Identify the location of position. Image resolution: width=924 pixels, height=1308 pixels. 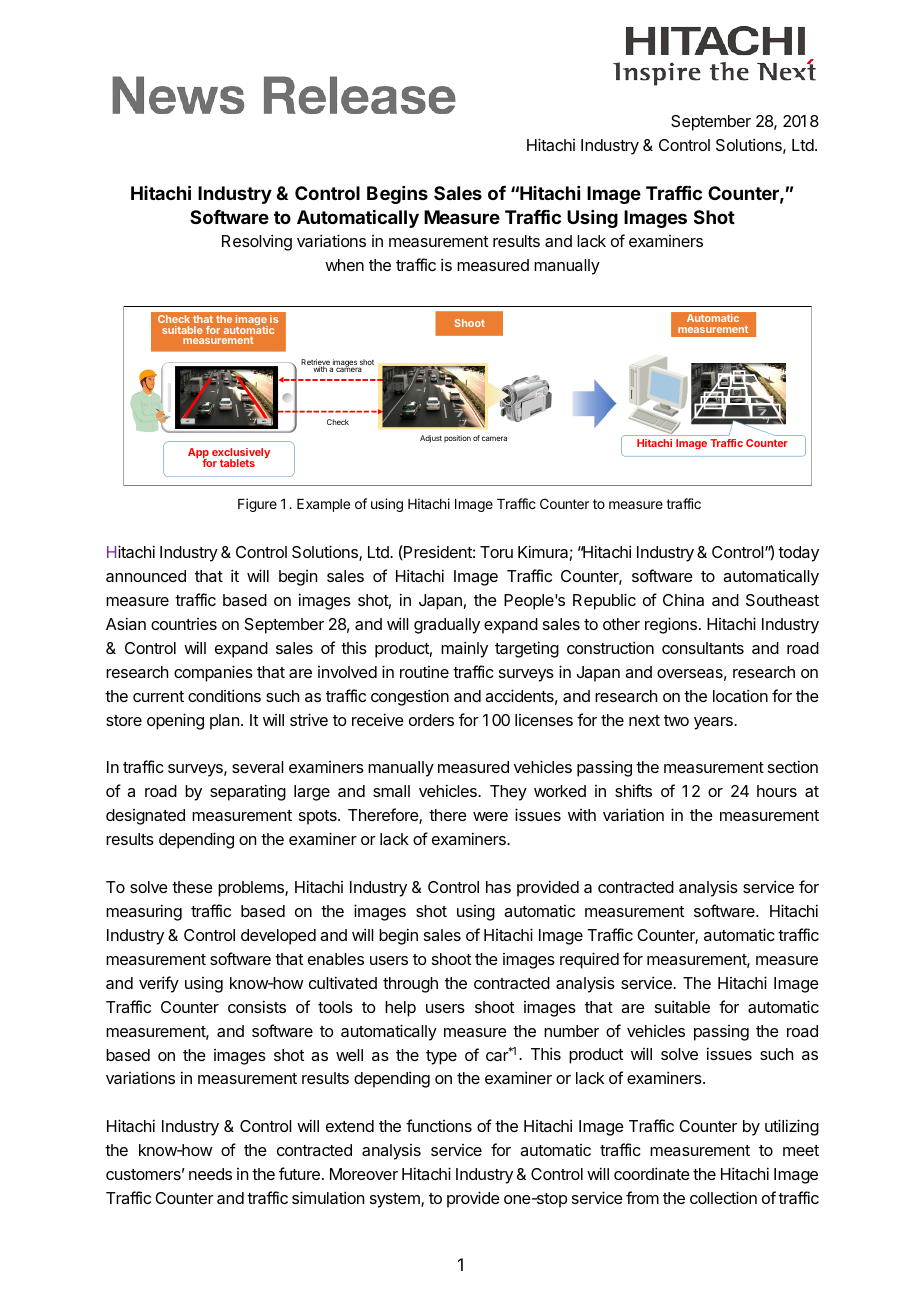
(457, 439).
